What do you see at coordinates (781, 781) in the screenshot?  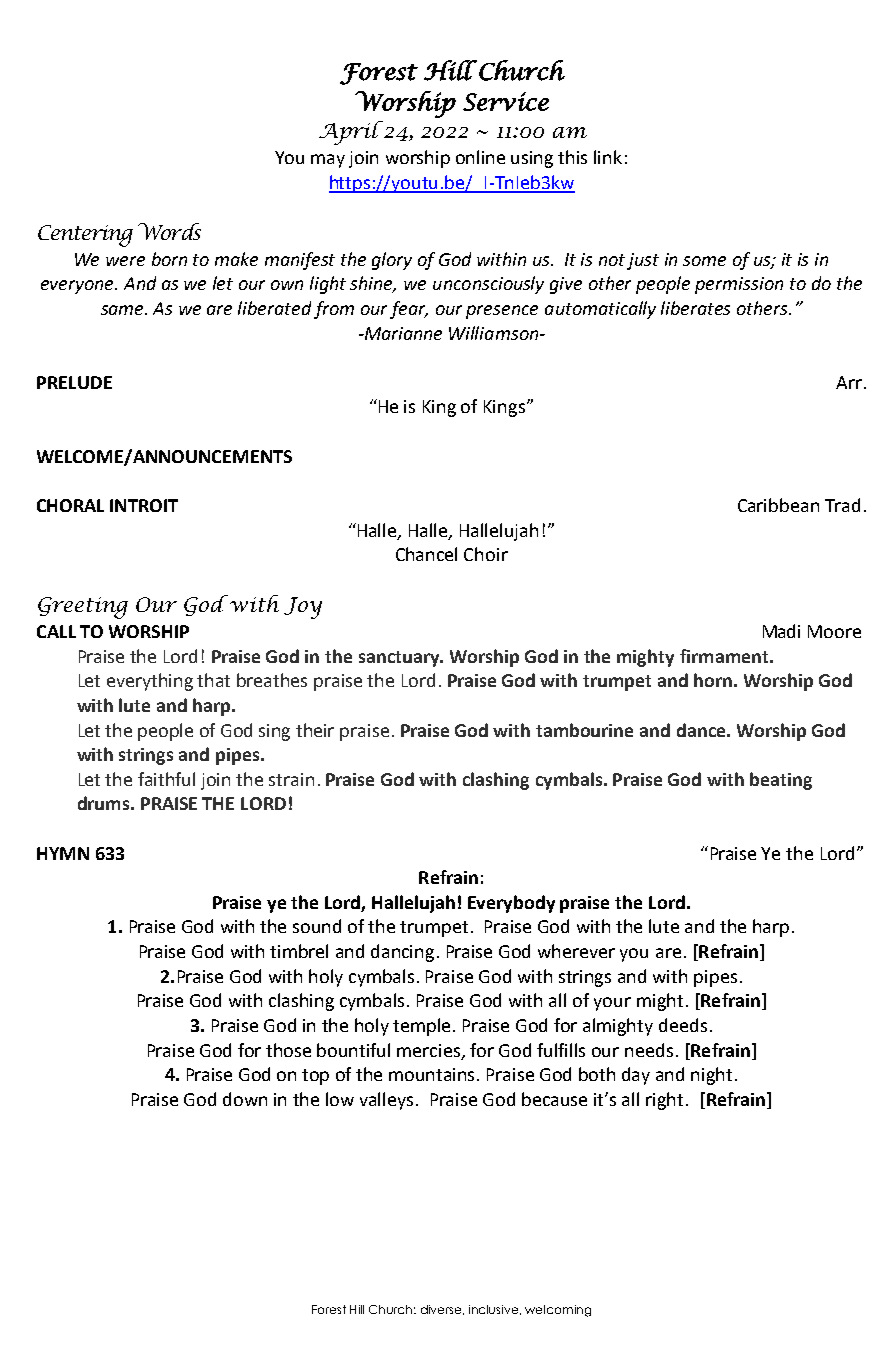 I see `beating` at bounding box center [781, 781].
